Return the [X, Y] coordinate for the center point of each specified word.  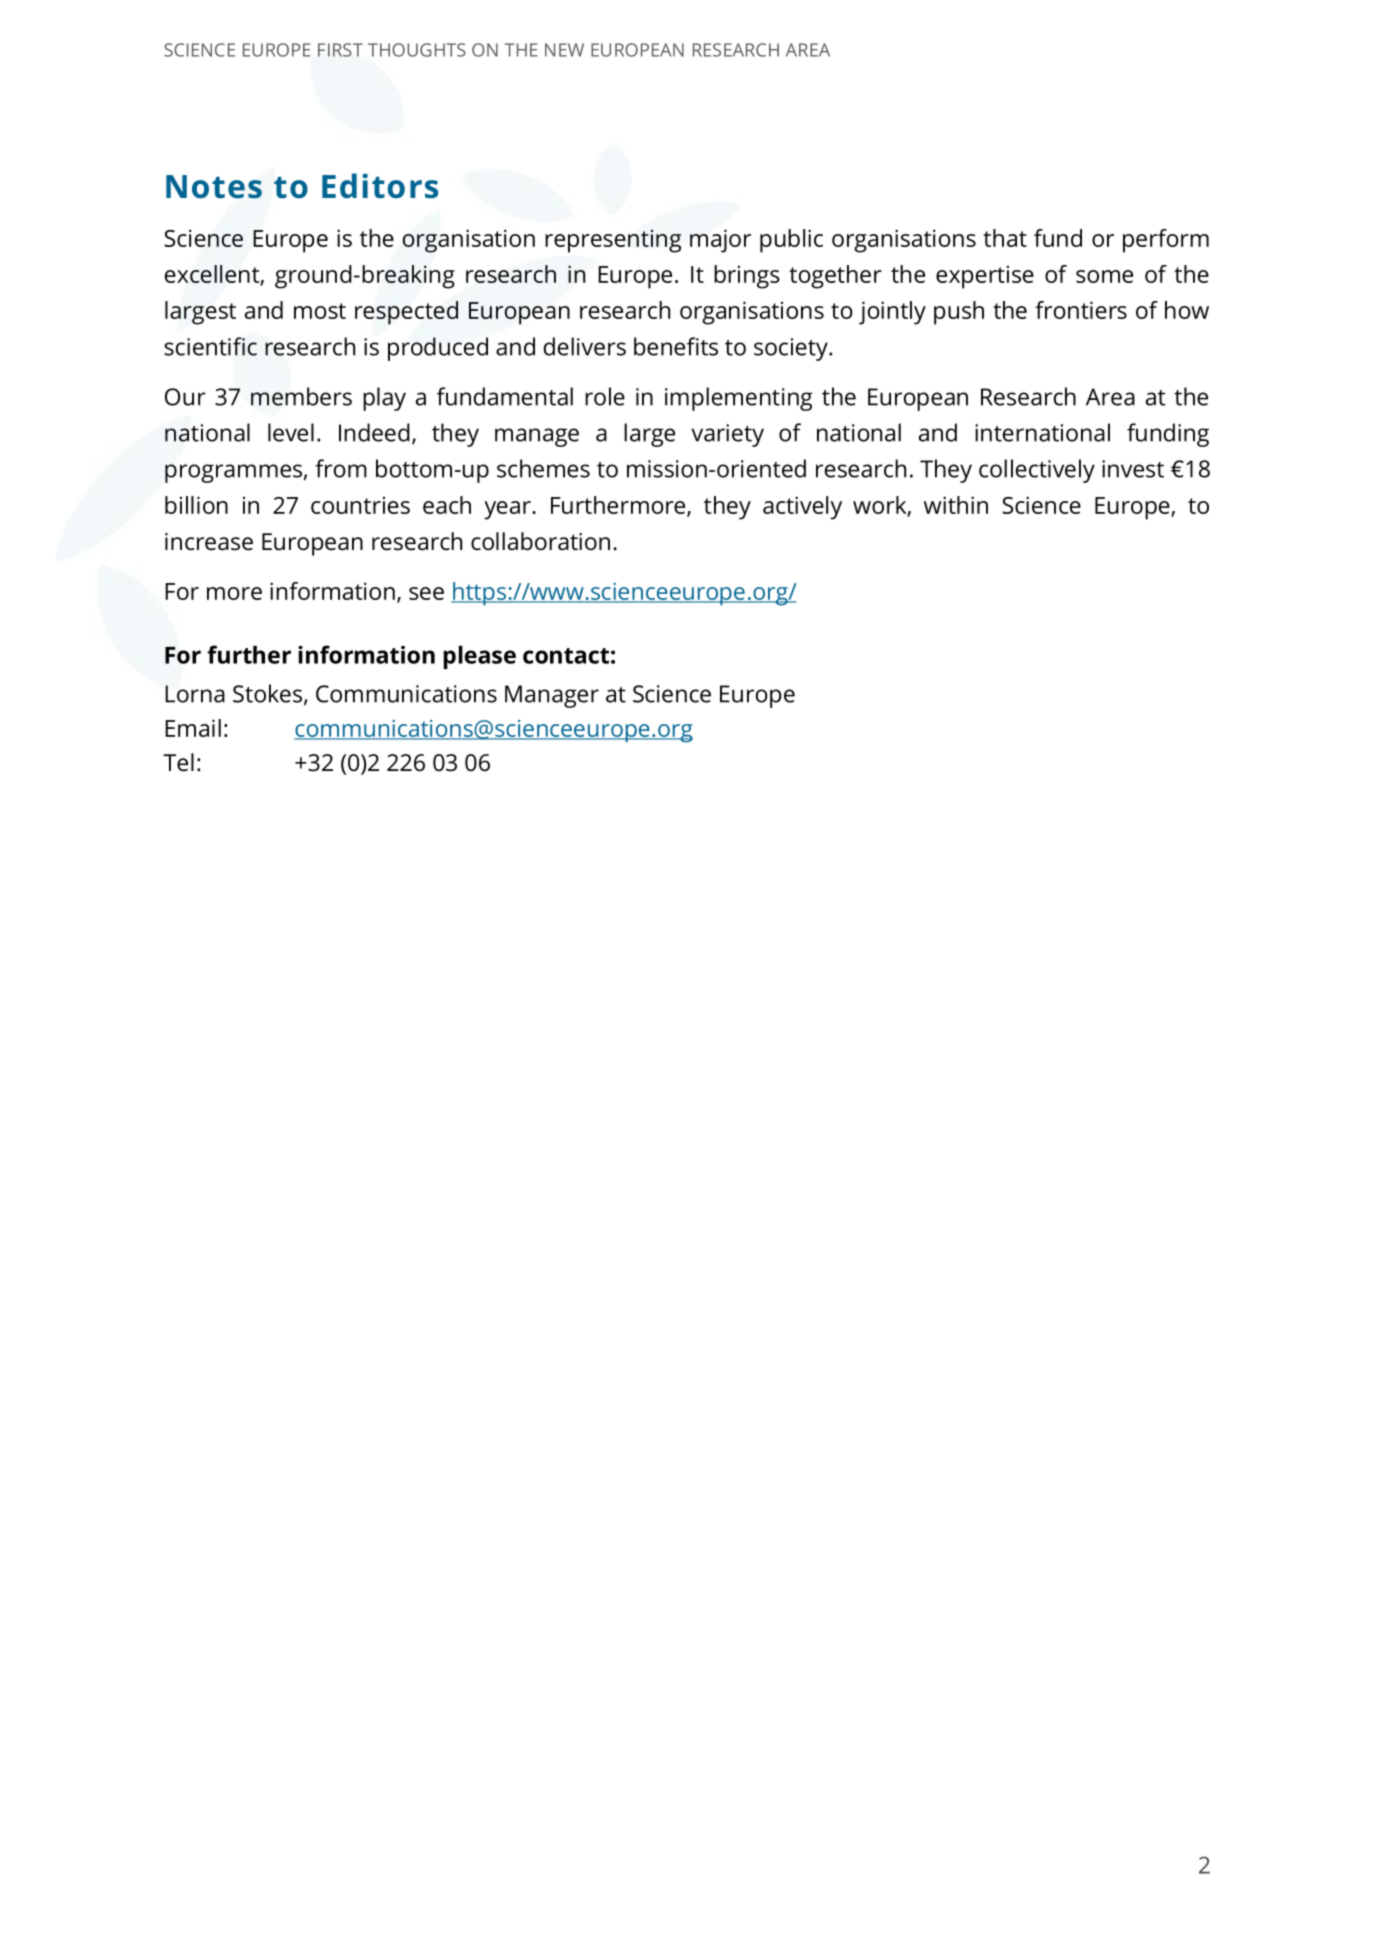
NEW [564, 50]
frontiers [1081, 310]
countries [360, 505]
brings [747, 277]
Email [193, 728]
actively [802, 508]
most [320, 311]
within [956, 505]
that [1005, 238]
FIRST [340, 50]
